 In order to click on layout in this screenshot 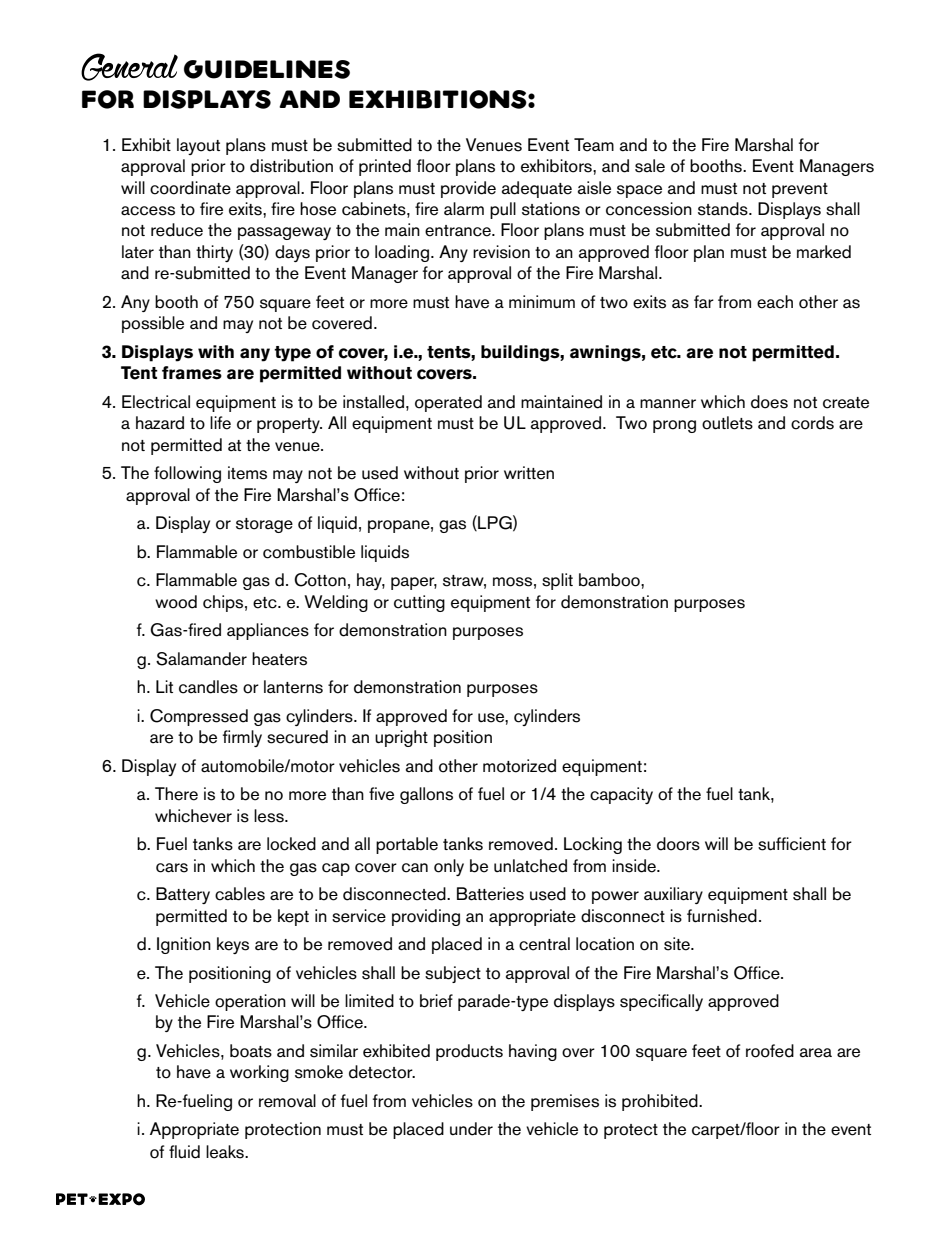, I will do `click(198, 146)`.
